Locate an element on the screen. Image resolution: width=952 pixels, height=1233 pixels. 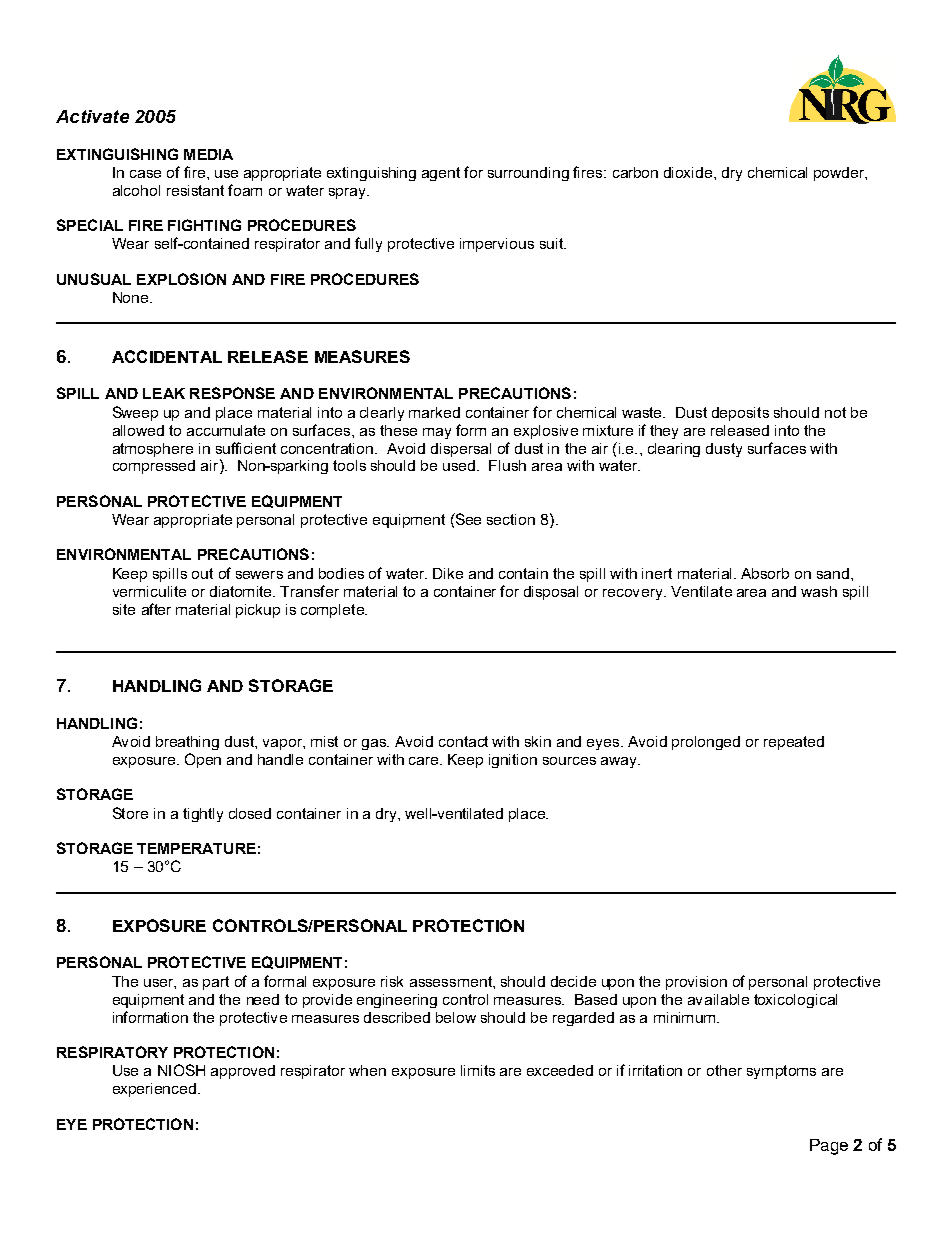
Dike is located at coordinates (448, 573).
